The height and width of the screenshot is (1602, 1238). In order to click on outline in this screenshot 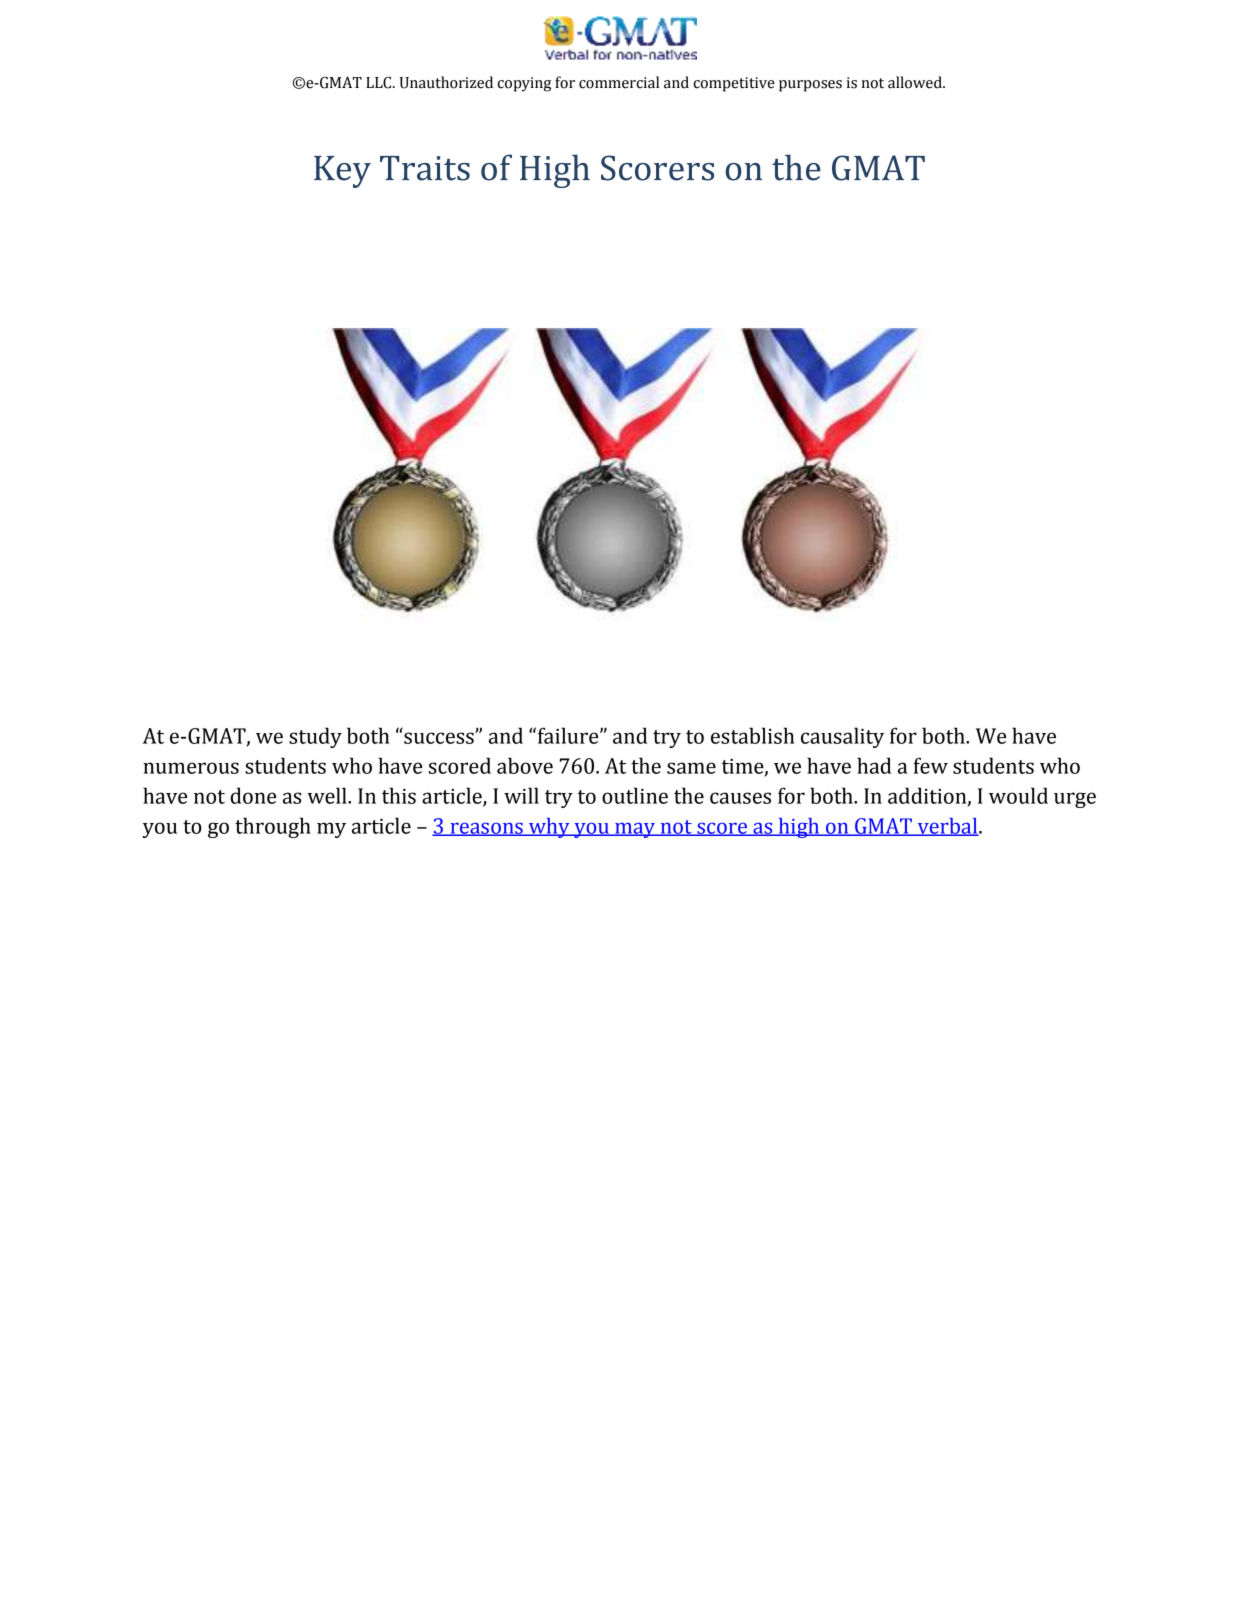, I will do `click(635, 795)`.
